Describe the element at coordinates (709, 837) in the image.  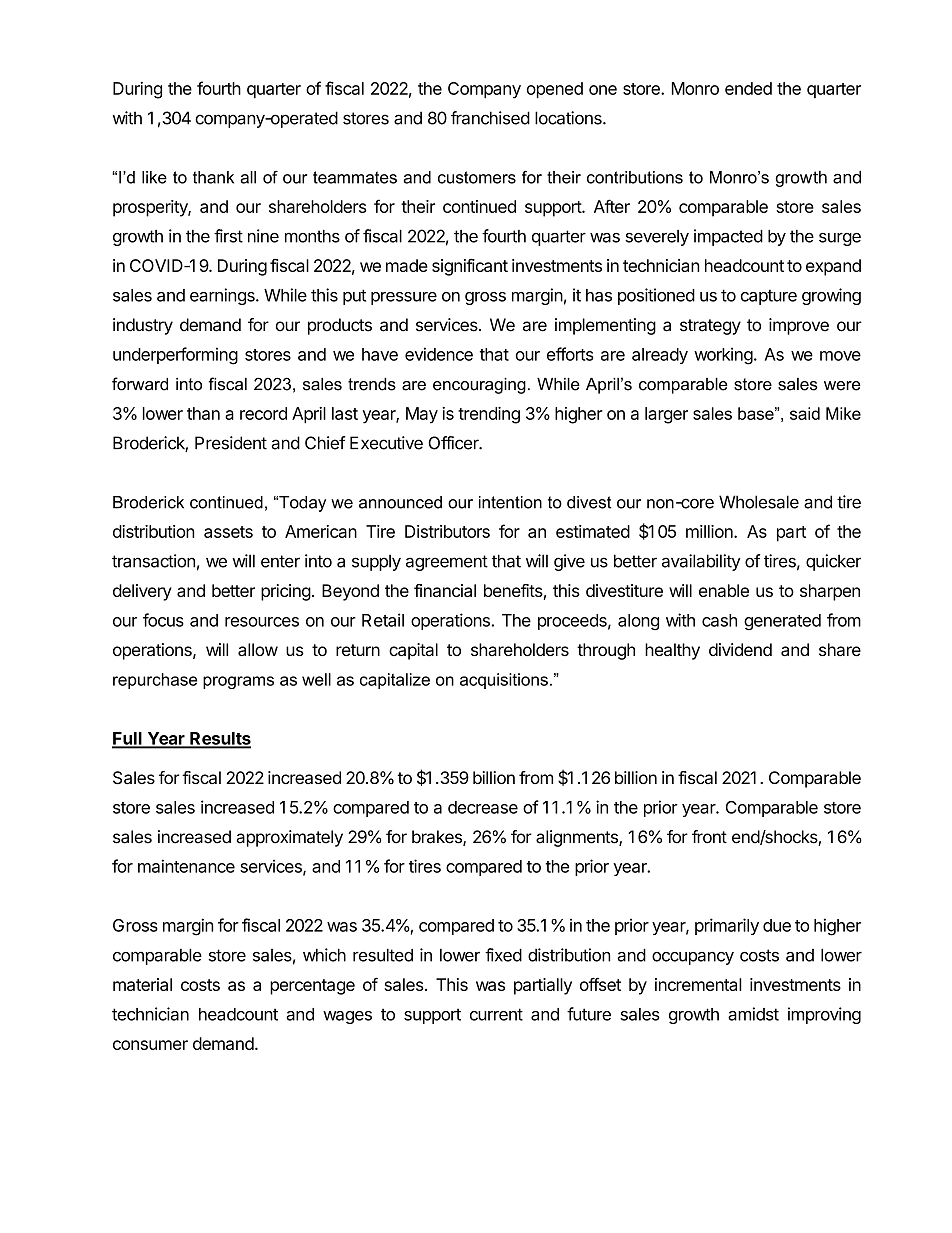
I see `front` at that location.
